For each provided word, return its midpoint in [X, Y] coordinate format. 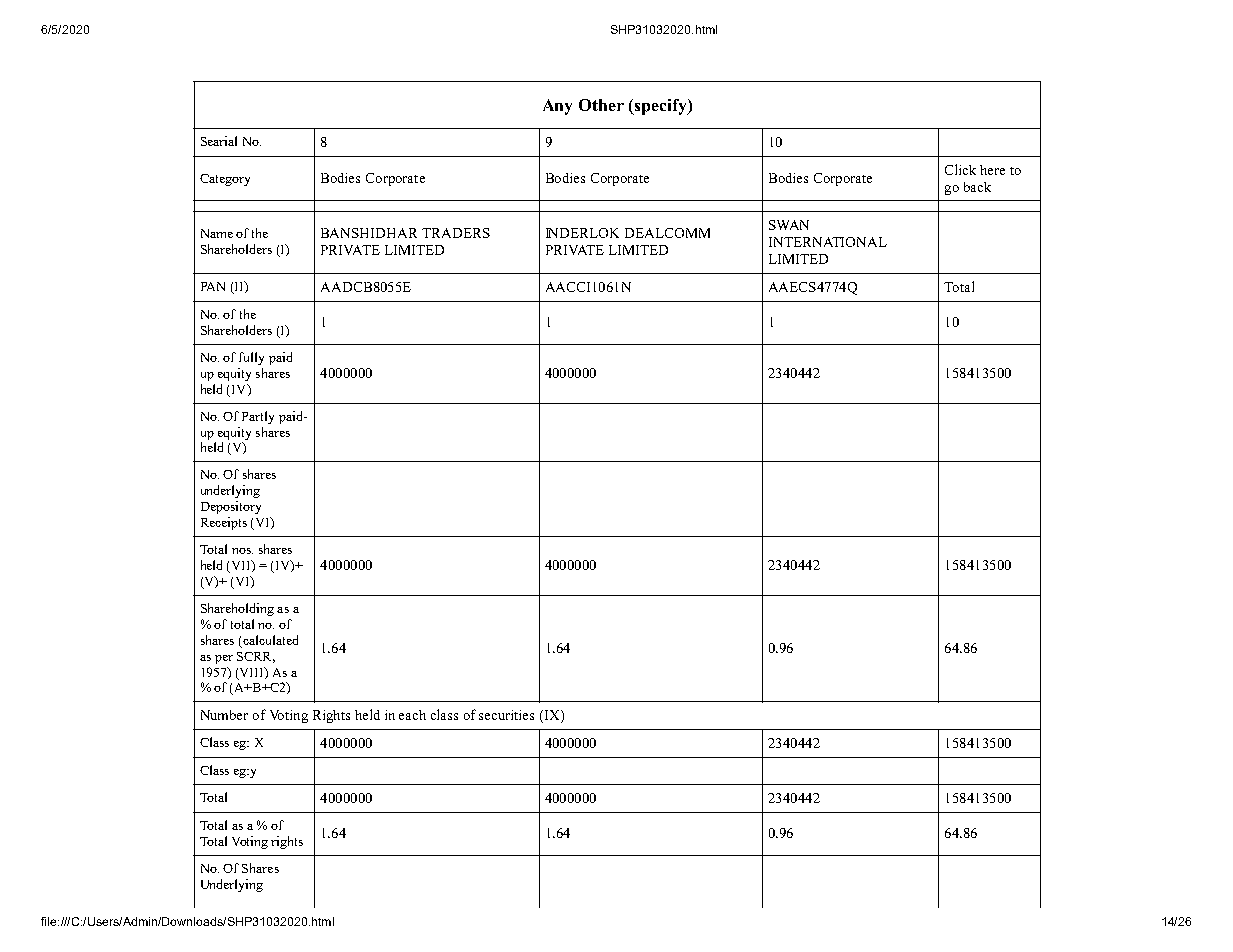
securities [506, 715]
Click [960, 169]
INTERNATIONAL [828, 242]
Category [225, 180]
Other [601, 105]
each [412, 715]
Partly [258, 417]
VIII [253, 673]
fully [251, 358]
